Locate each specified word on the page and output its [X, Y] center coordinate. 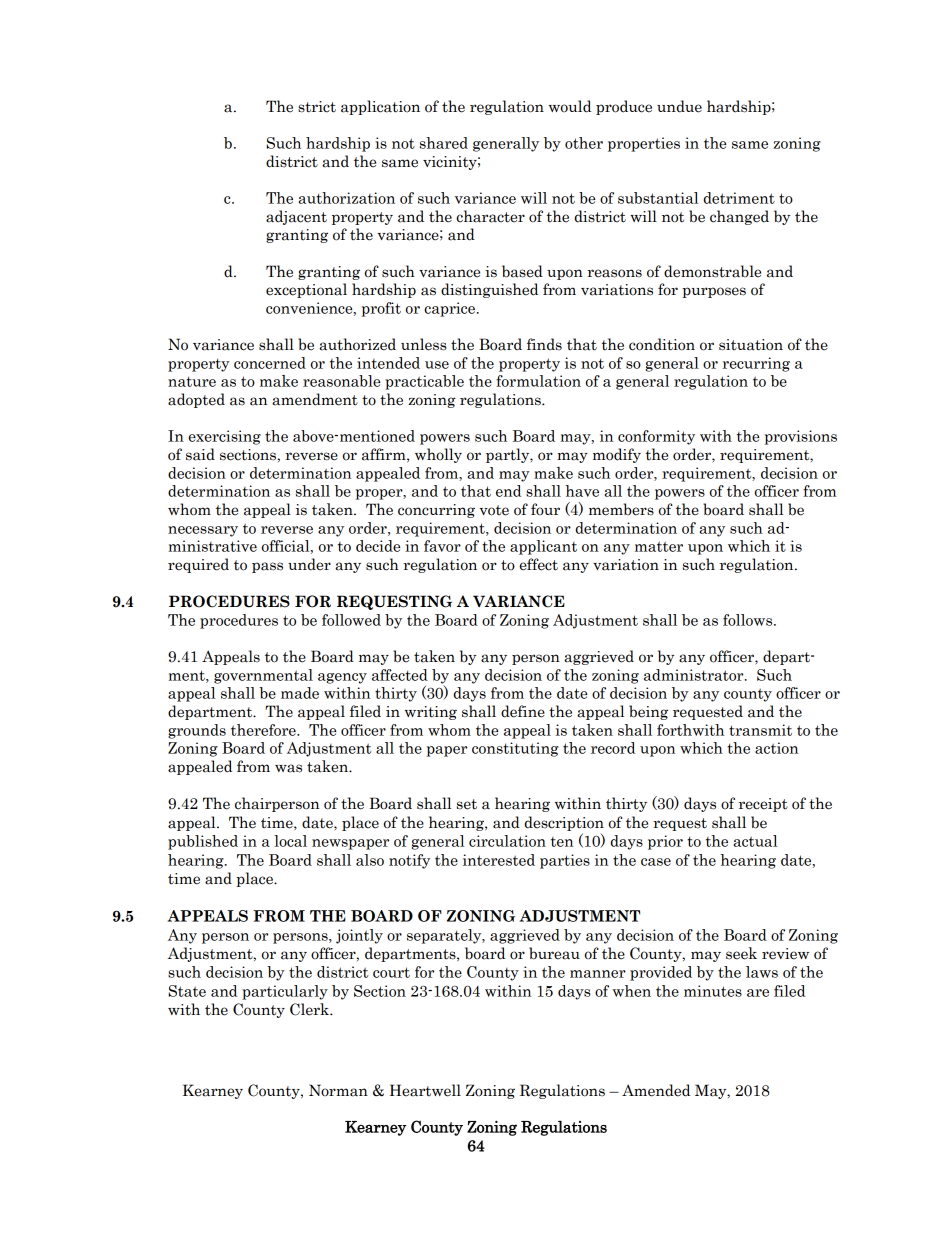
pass [267, 567]
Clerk [310, 1009]
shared [444, 143]
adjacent [296, 217]
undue [679, 106]
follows [749, 620]
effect [539, 564]
